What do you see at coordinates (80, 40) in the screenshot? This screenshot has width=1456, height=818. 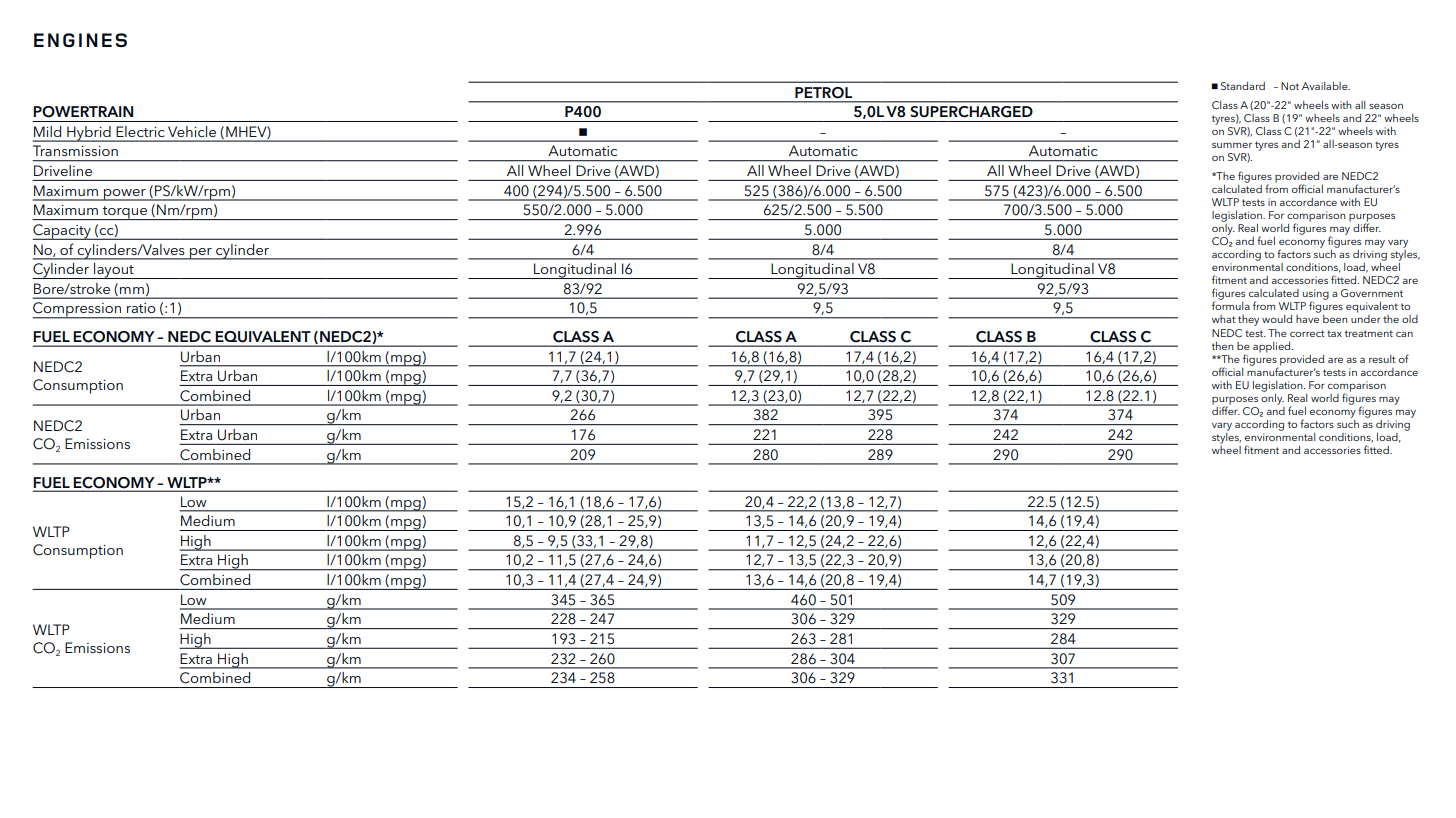 I see `ENGINES` at bounding box center [80, 40].
